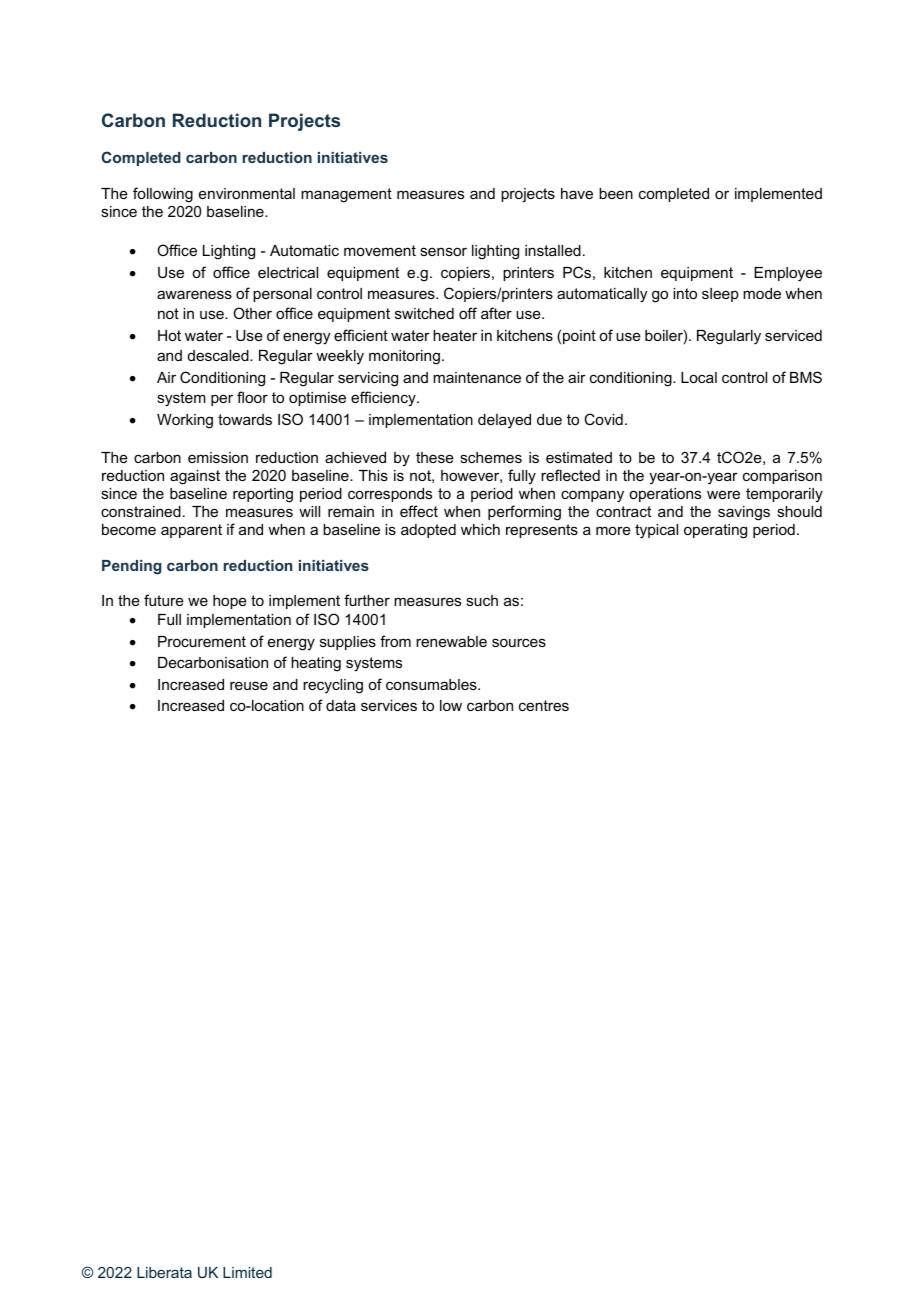 This screenshot has width=924, height=1308. What do you see at coordinates (432, 684) in the screenshot?
I see `consumables` at bounding box center [432, 684].
